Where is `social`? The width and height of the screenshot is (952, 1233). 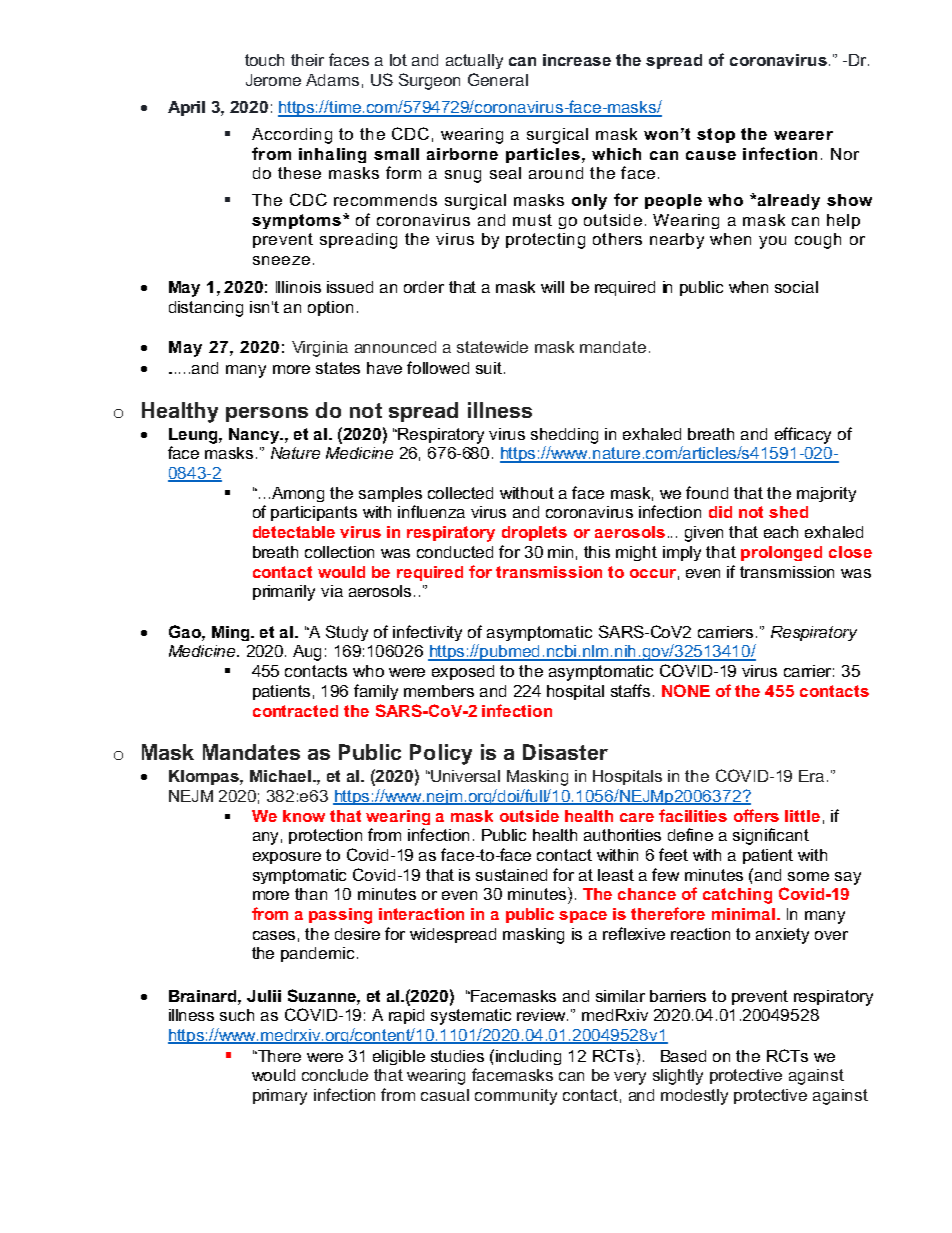
social is located at coordinates (796, 287).
